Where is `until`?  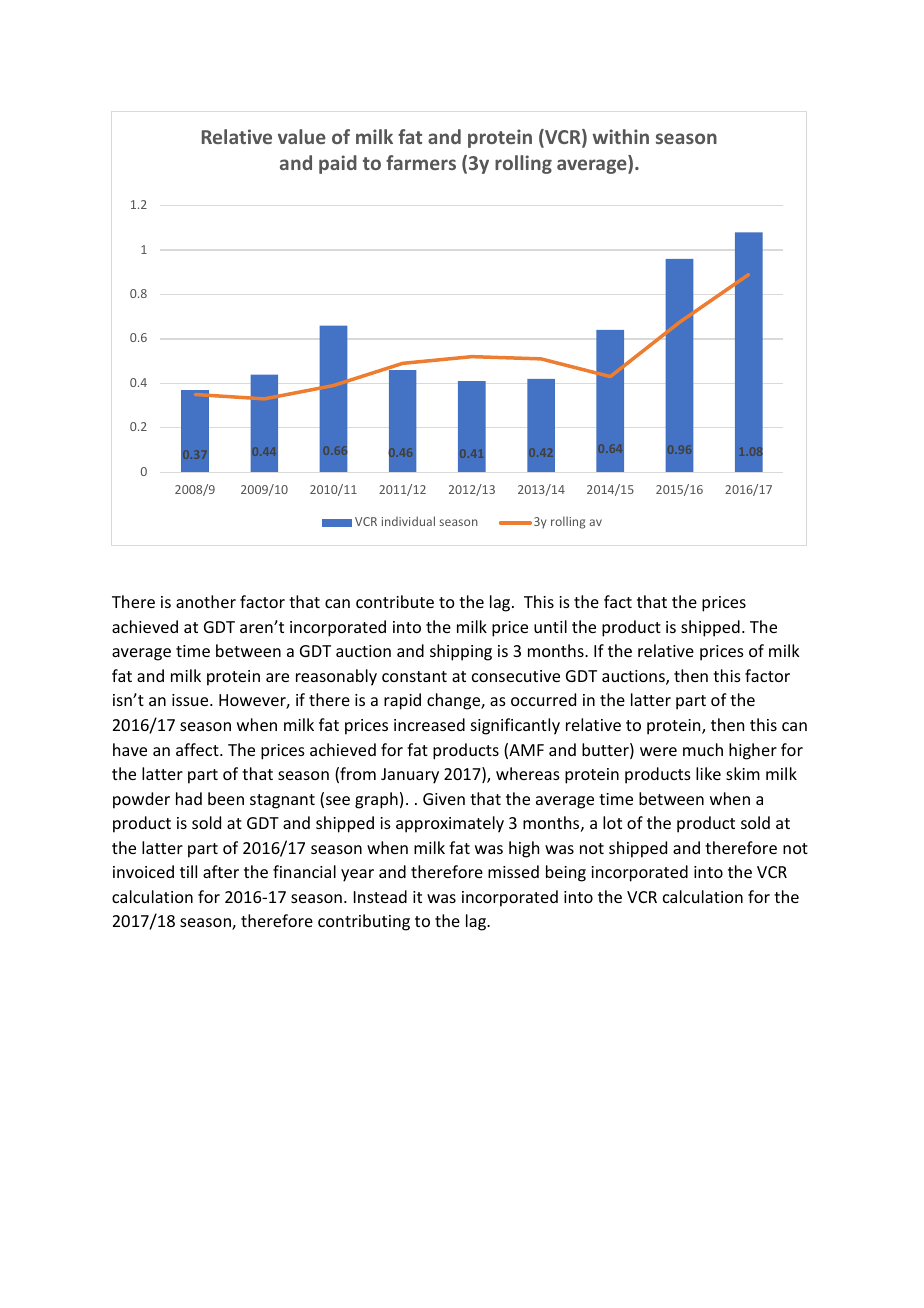 until is located at coordinates (550, 626).
